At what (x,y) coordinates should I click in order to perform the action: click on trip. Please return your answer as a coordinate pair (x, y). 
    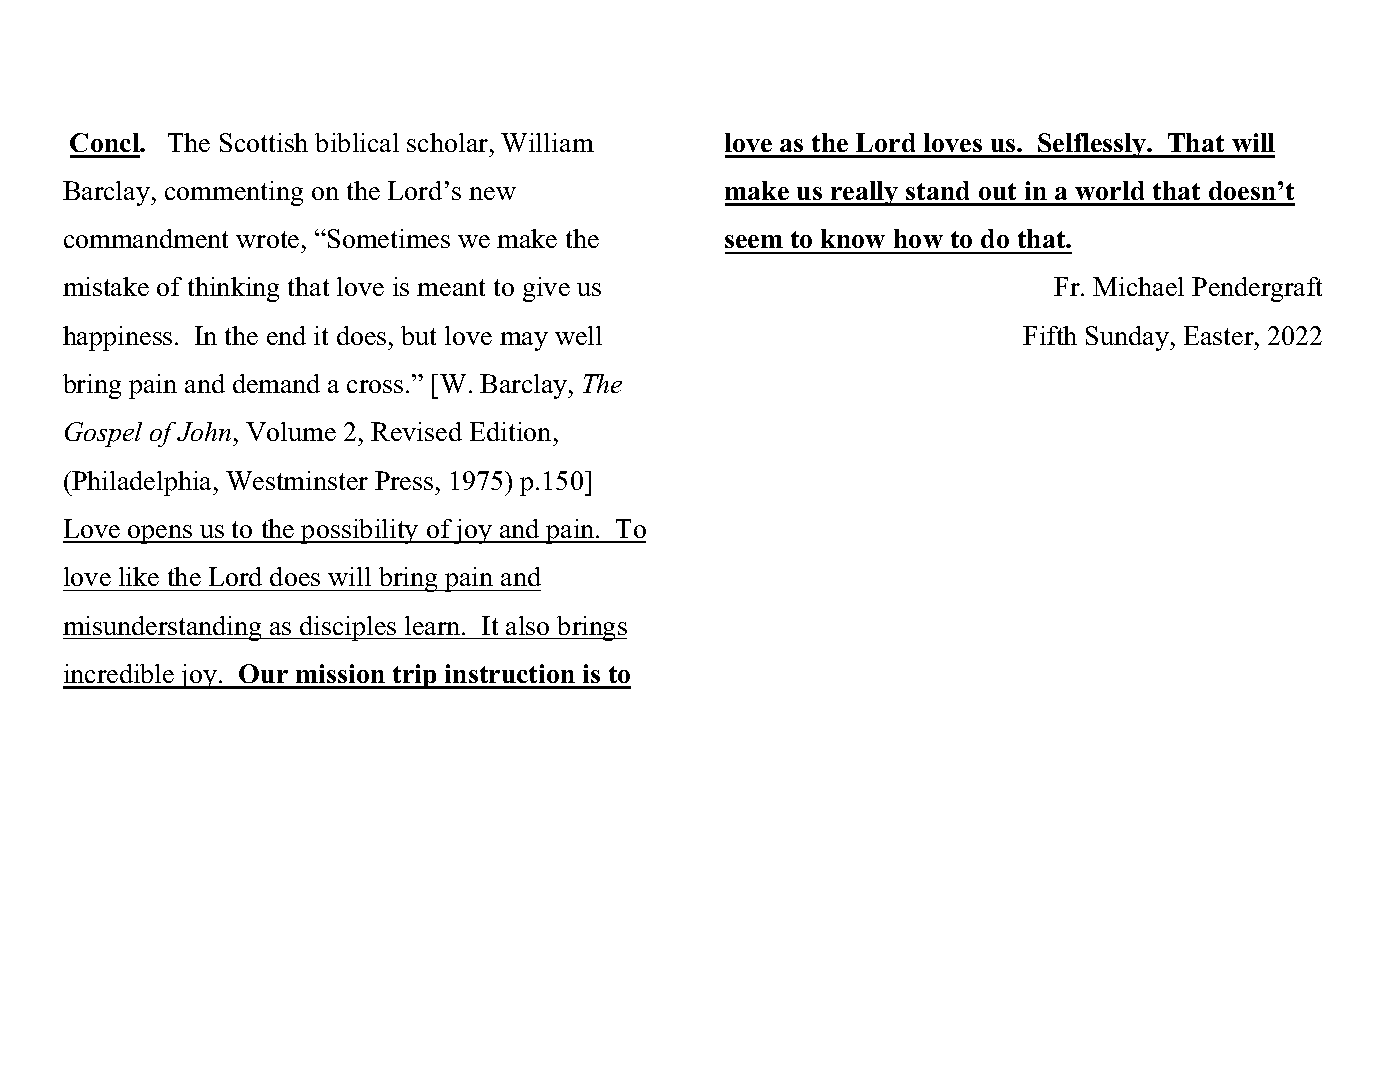
    Looking at the image, I should click on (415, 676).
